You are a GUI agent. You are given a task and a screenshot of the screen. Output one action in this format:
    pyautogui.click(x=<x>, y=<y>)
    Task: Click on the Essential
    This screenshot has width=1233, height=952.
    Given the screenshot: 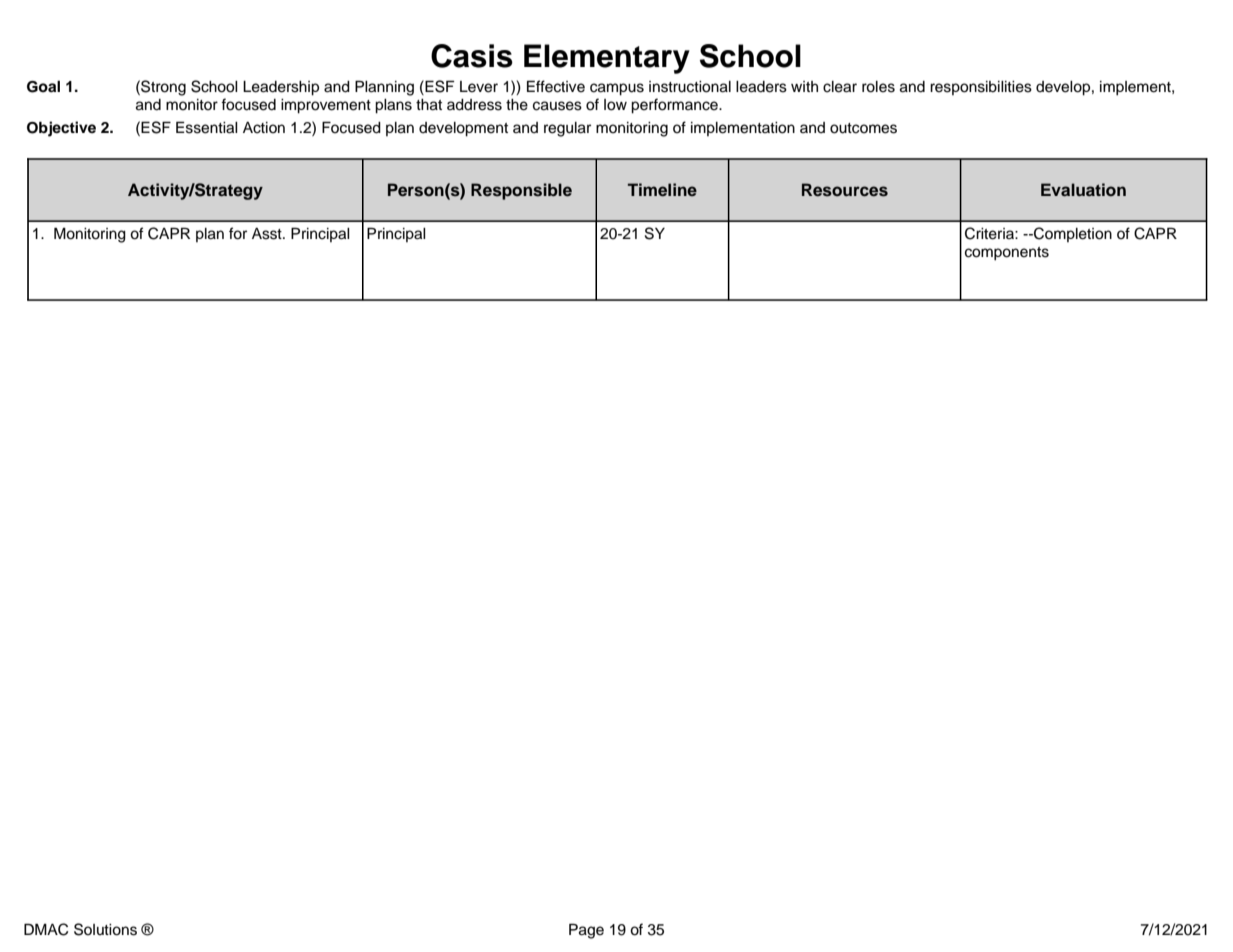 What is the action you would take?
    pyautogui.click(x=207, y=127)
